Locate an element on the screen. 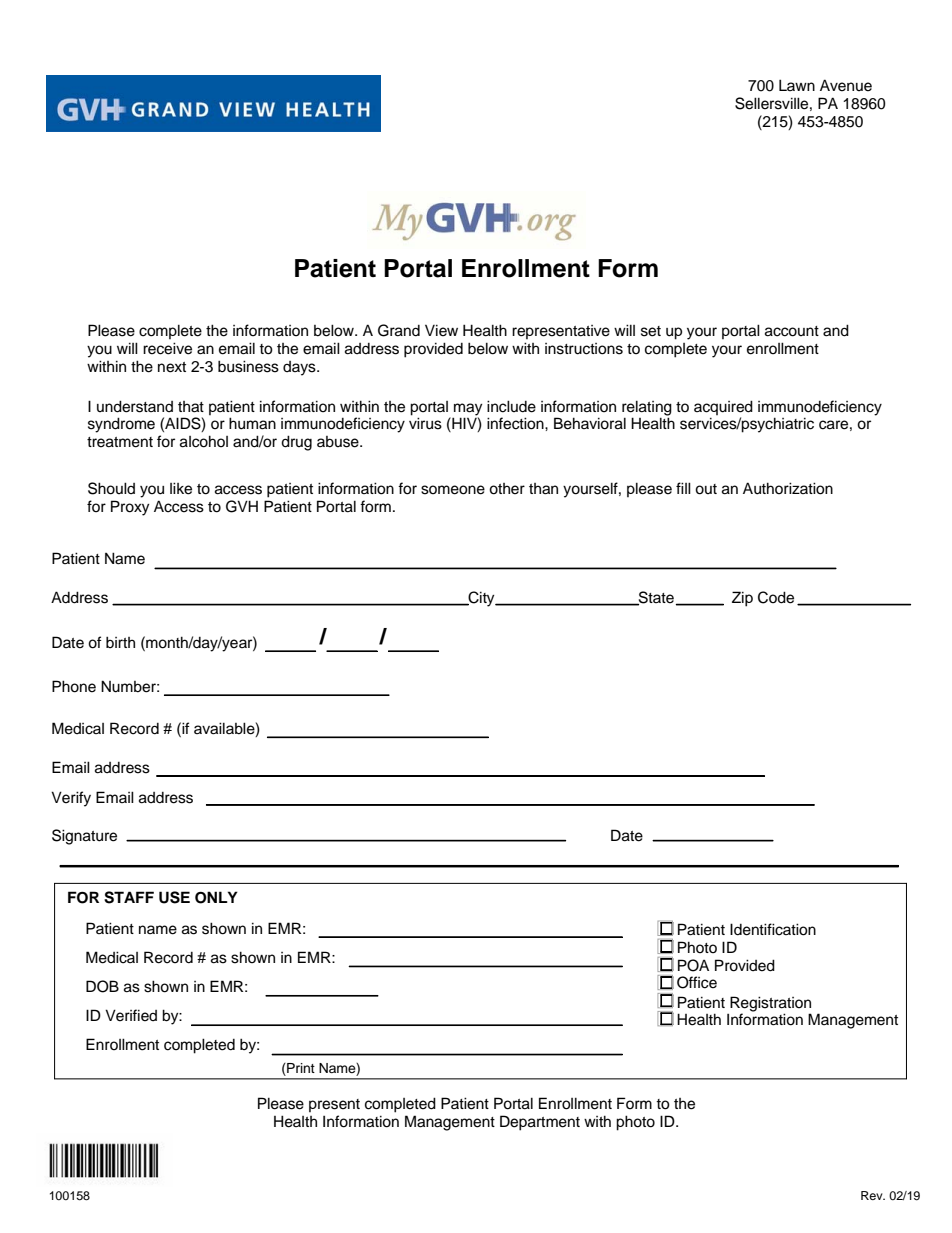 The width and height of the screenshot is (952, 1233). Verify is located at coordinates (71, 799).
